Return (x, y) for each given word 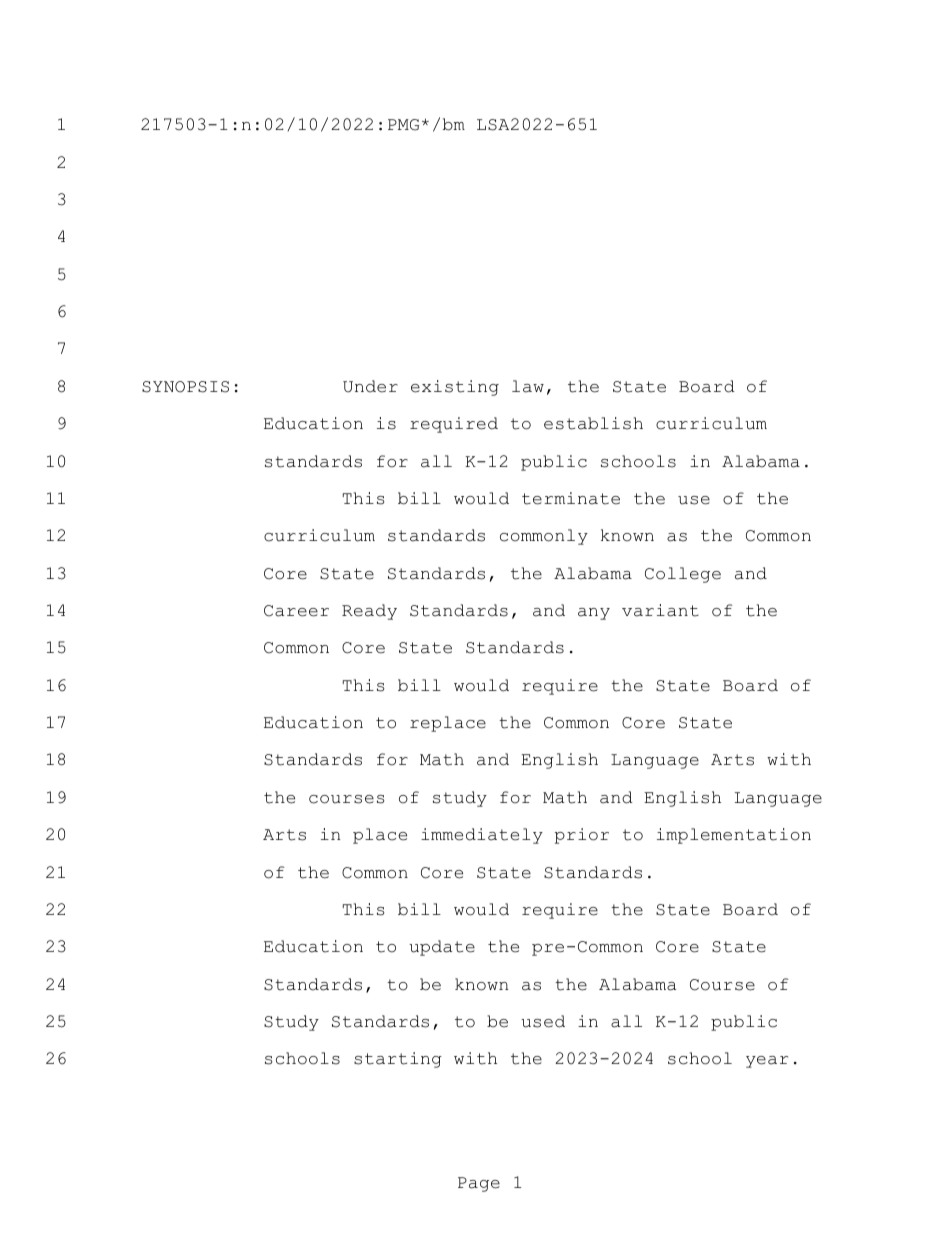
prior (582, 836)
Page (479, 1184)
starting (398, 1060)
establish (593, 423)
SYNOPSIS (185, 387)
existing (455, 388)
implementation (734, 836)
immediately (482, 836)
